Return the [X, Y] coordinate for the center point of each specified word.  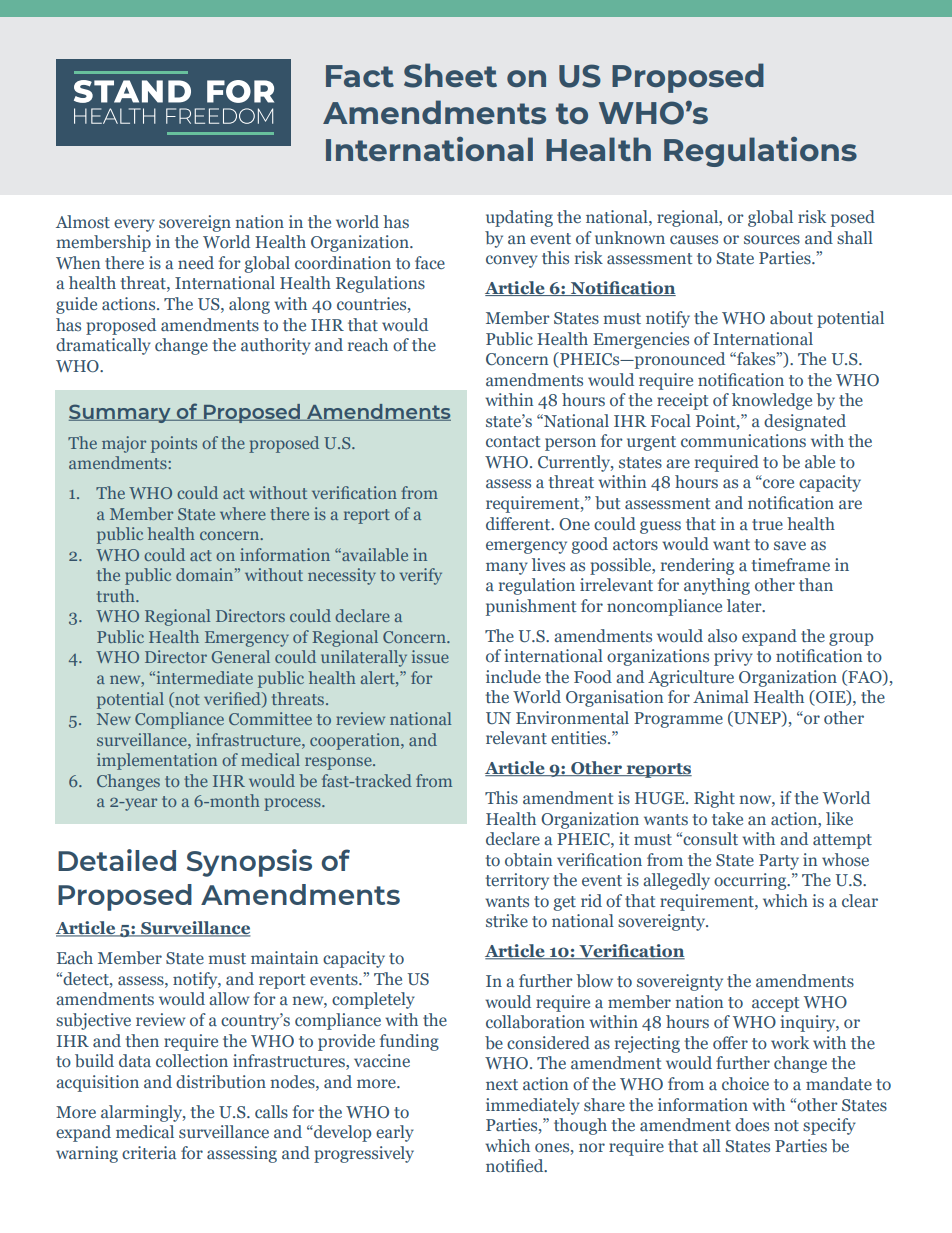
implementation [157, 761]
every [134, 225]
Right [714, 799]
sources [772, 239]
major [124, 444]
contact [513, 441]
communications [743, 440]
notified [516, 1165]
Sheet [450, 75]
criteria [149, 1152]
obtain [528, 860]
